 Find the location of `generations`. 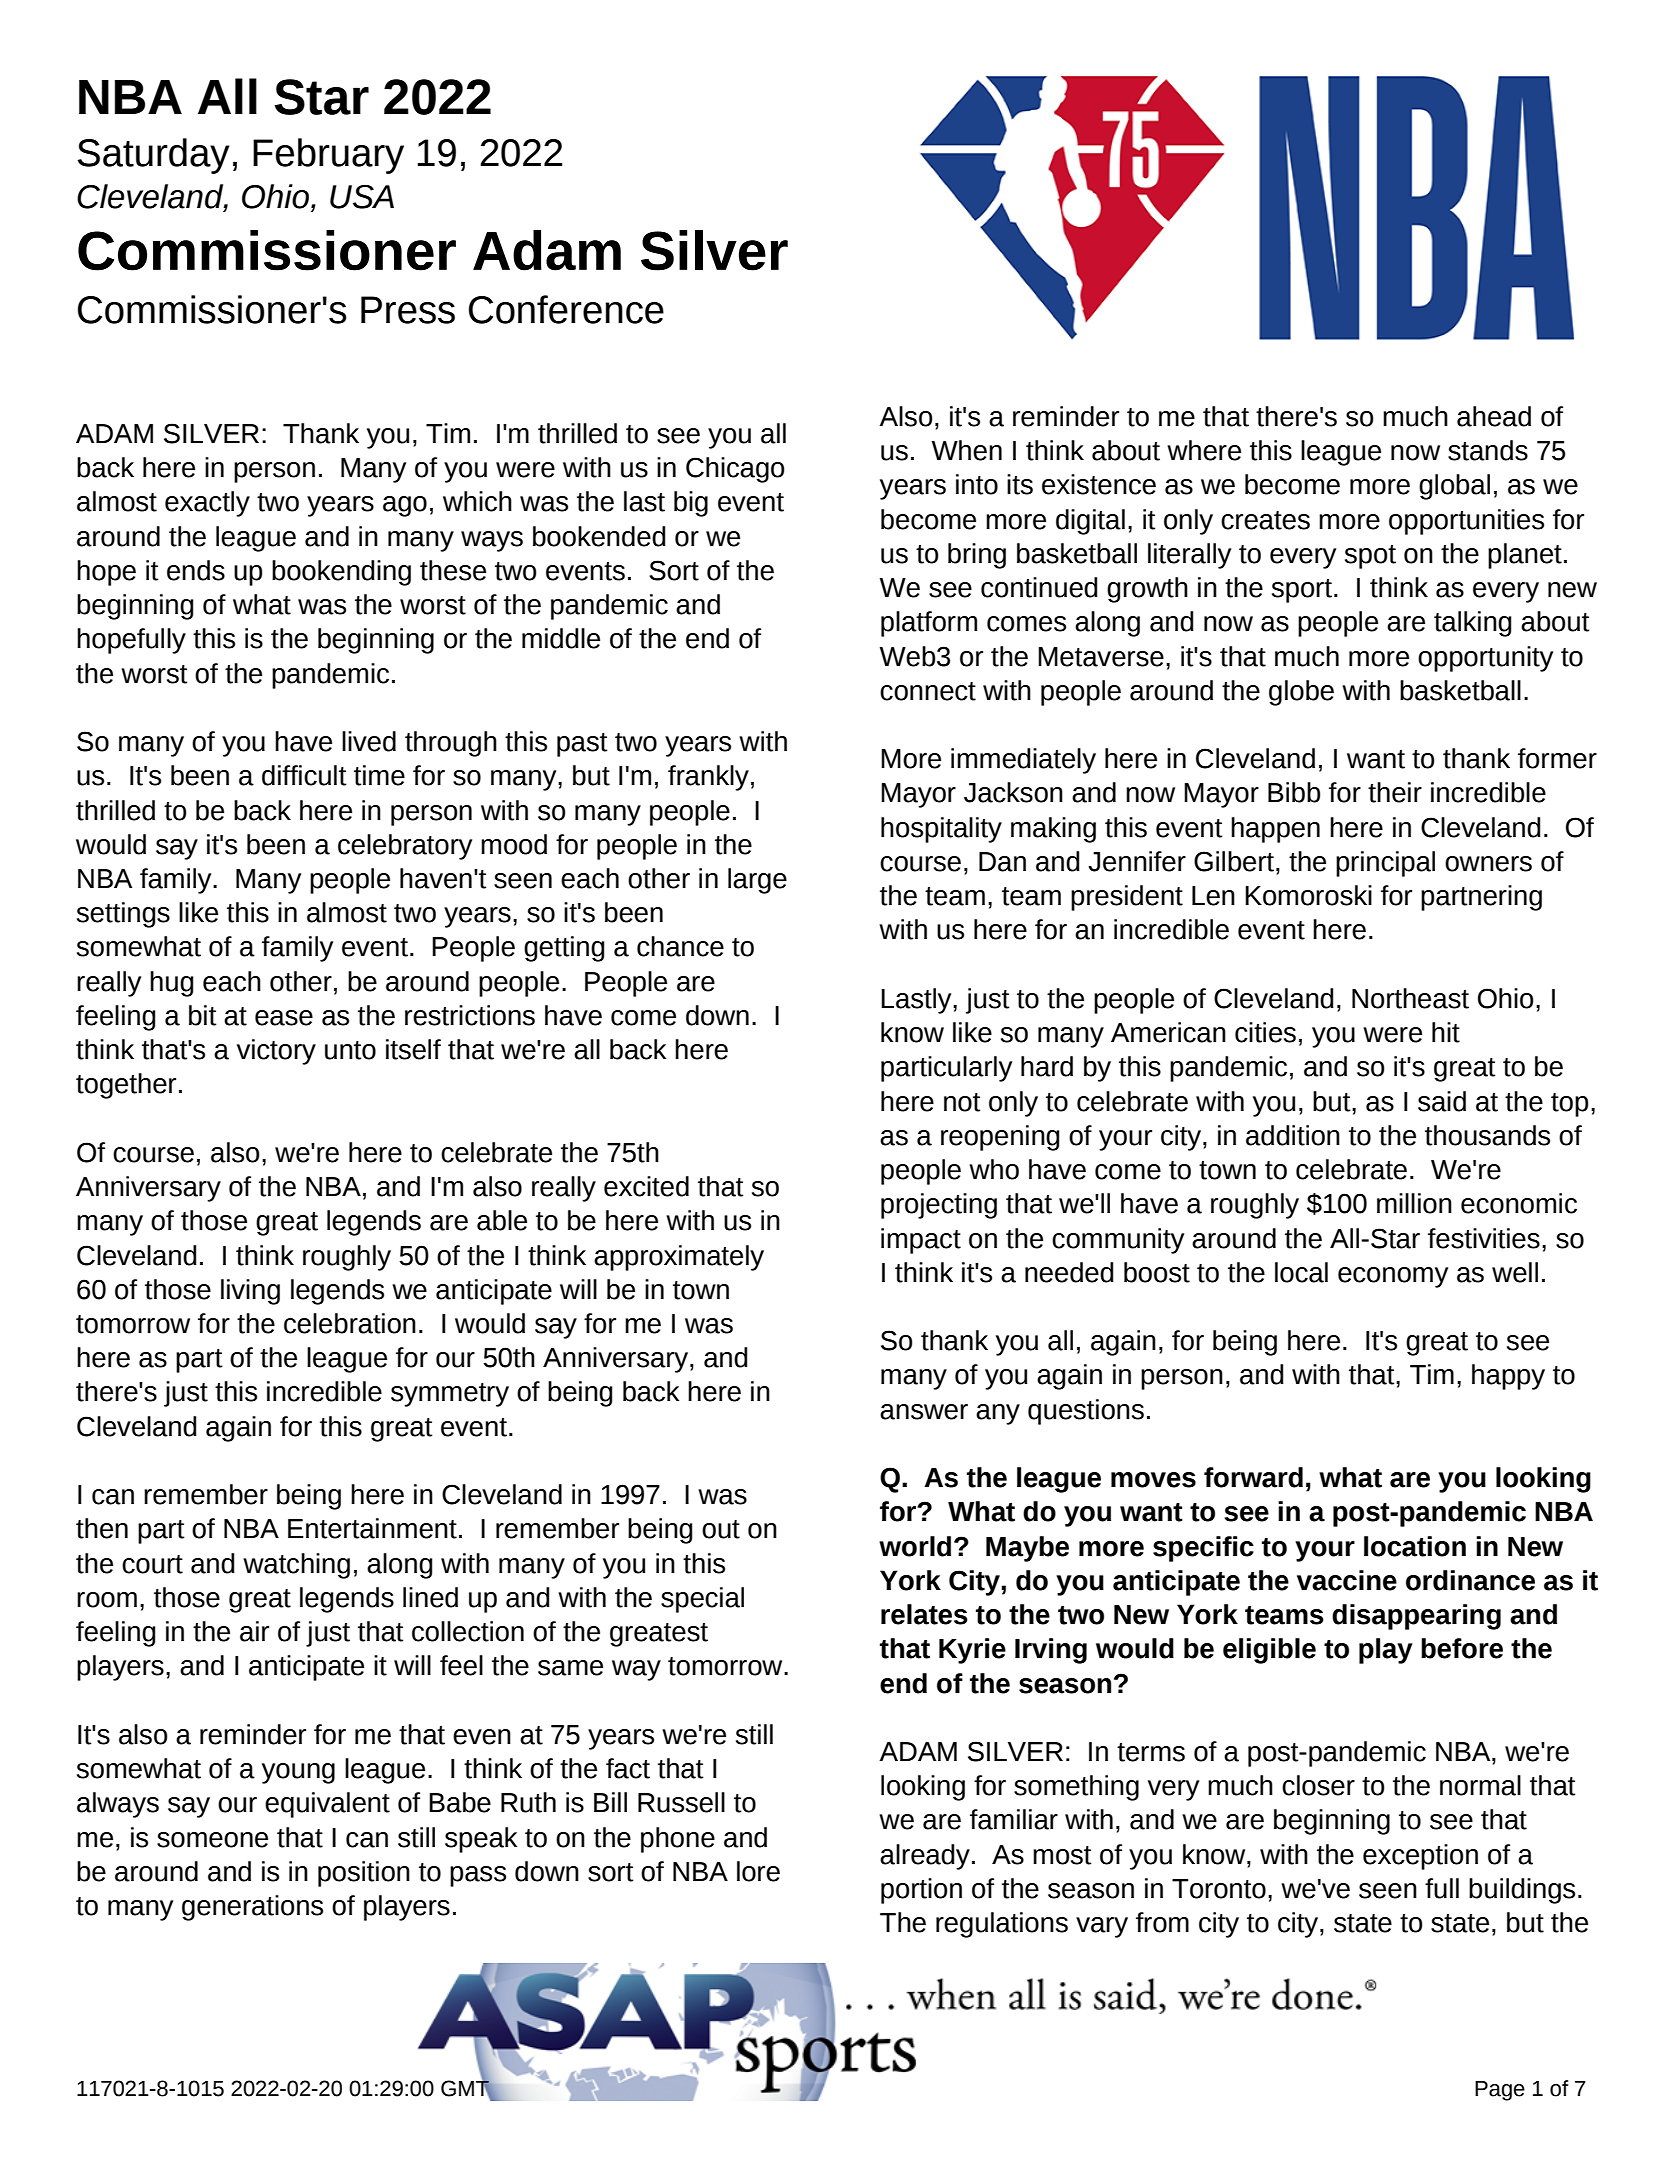

generations is located at coordinates (252, 1908).
